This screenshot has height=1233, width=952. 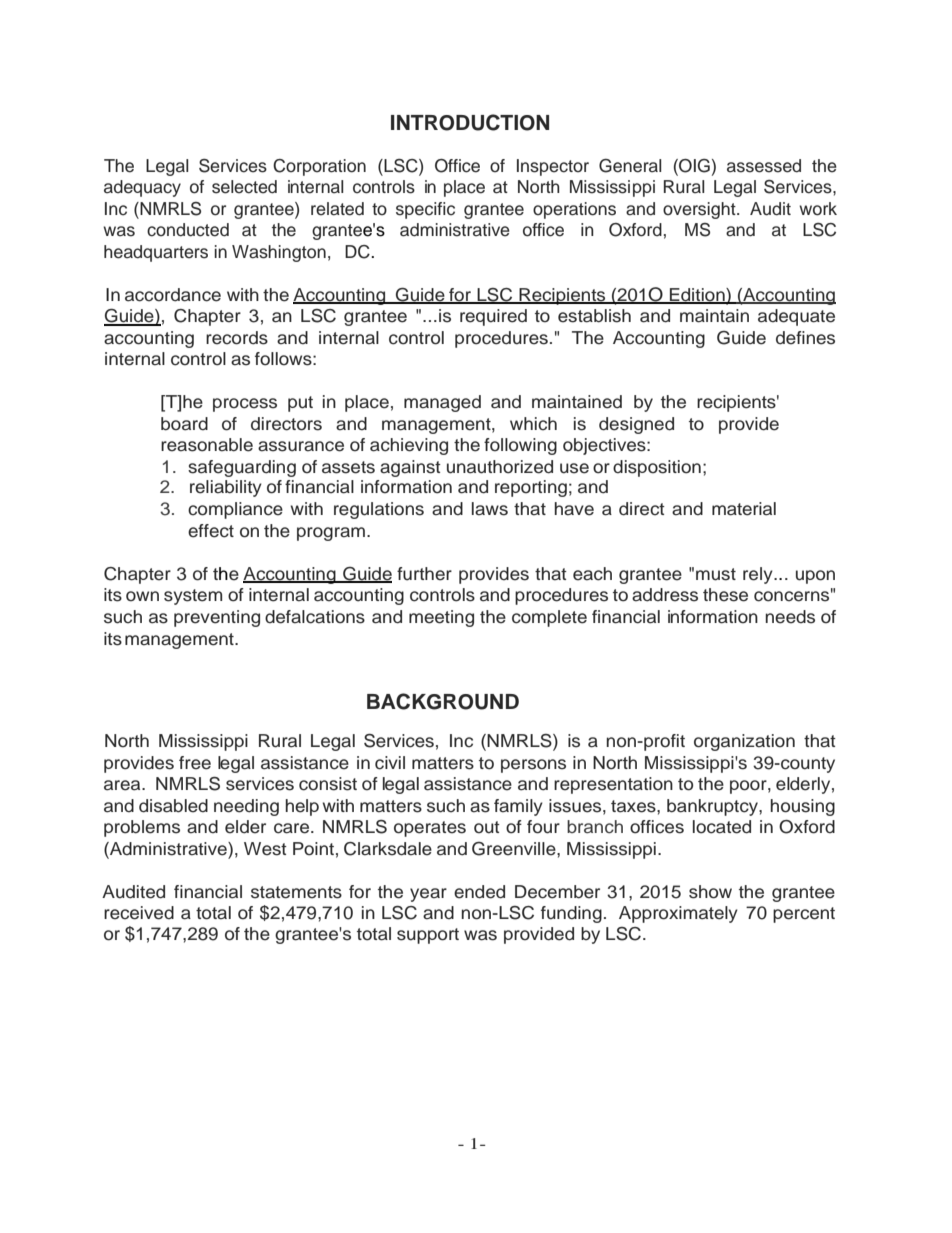 What do you see at coordinates (139, 913) in the screenshot?
I see `received` at bounding box center [139, 913].
